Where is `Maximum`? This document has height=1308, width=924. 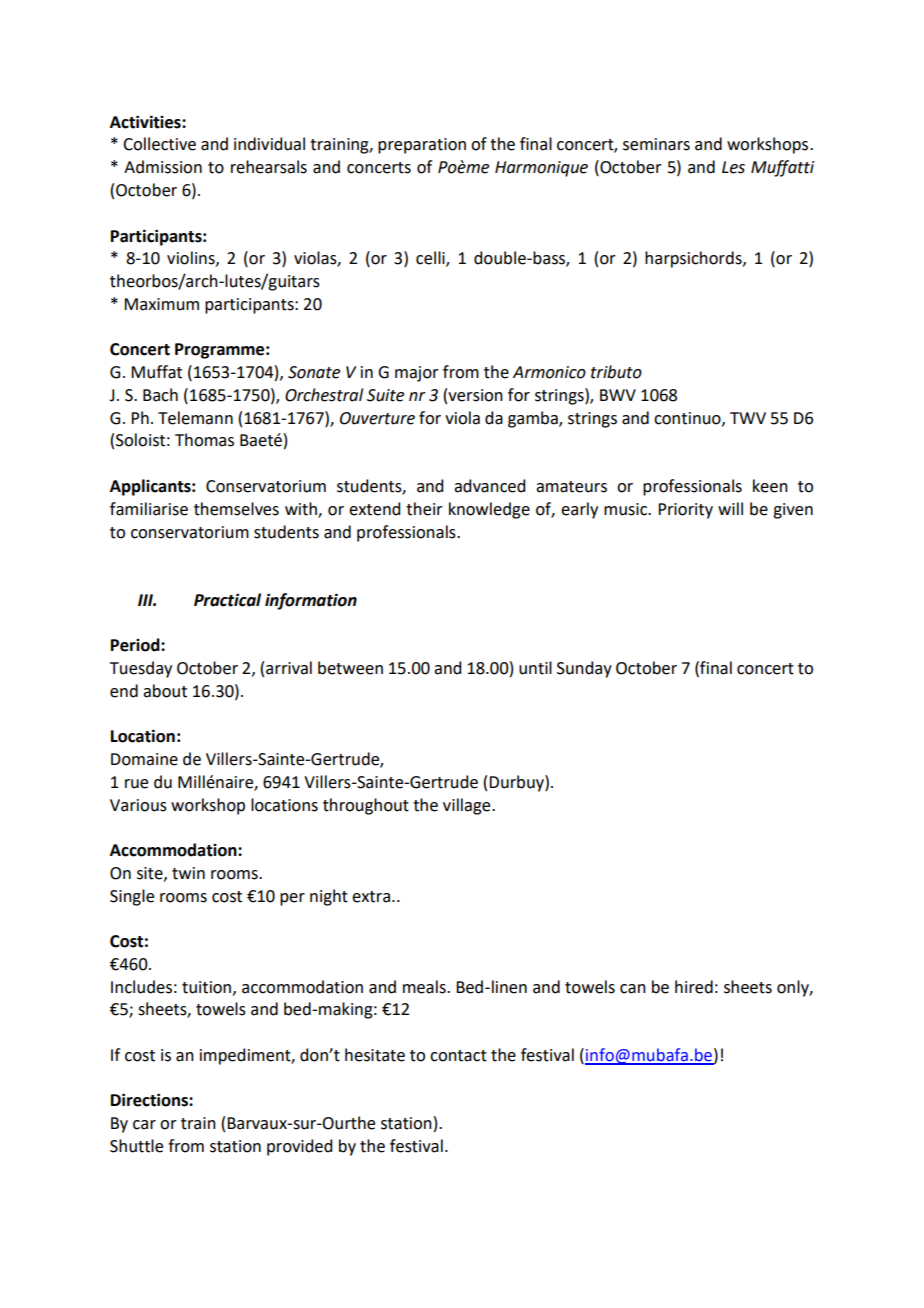
Maximum is located at coordinates (161, 304).
